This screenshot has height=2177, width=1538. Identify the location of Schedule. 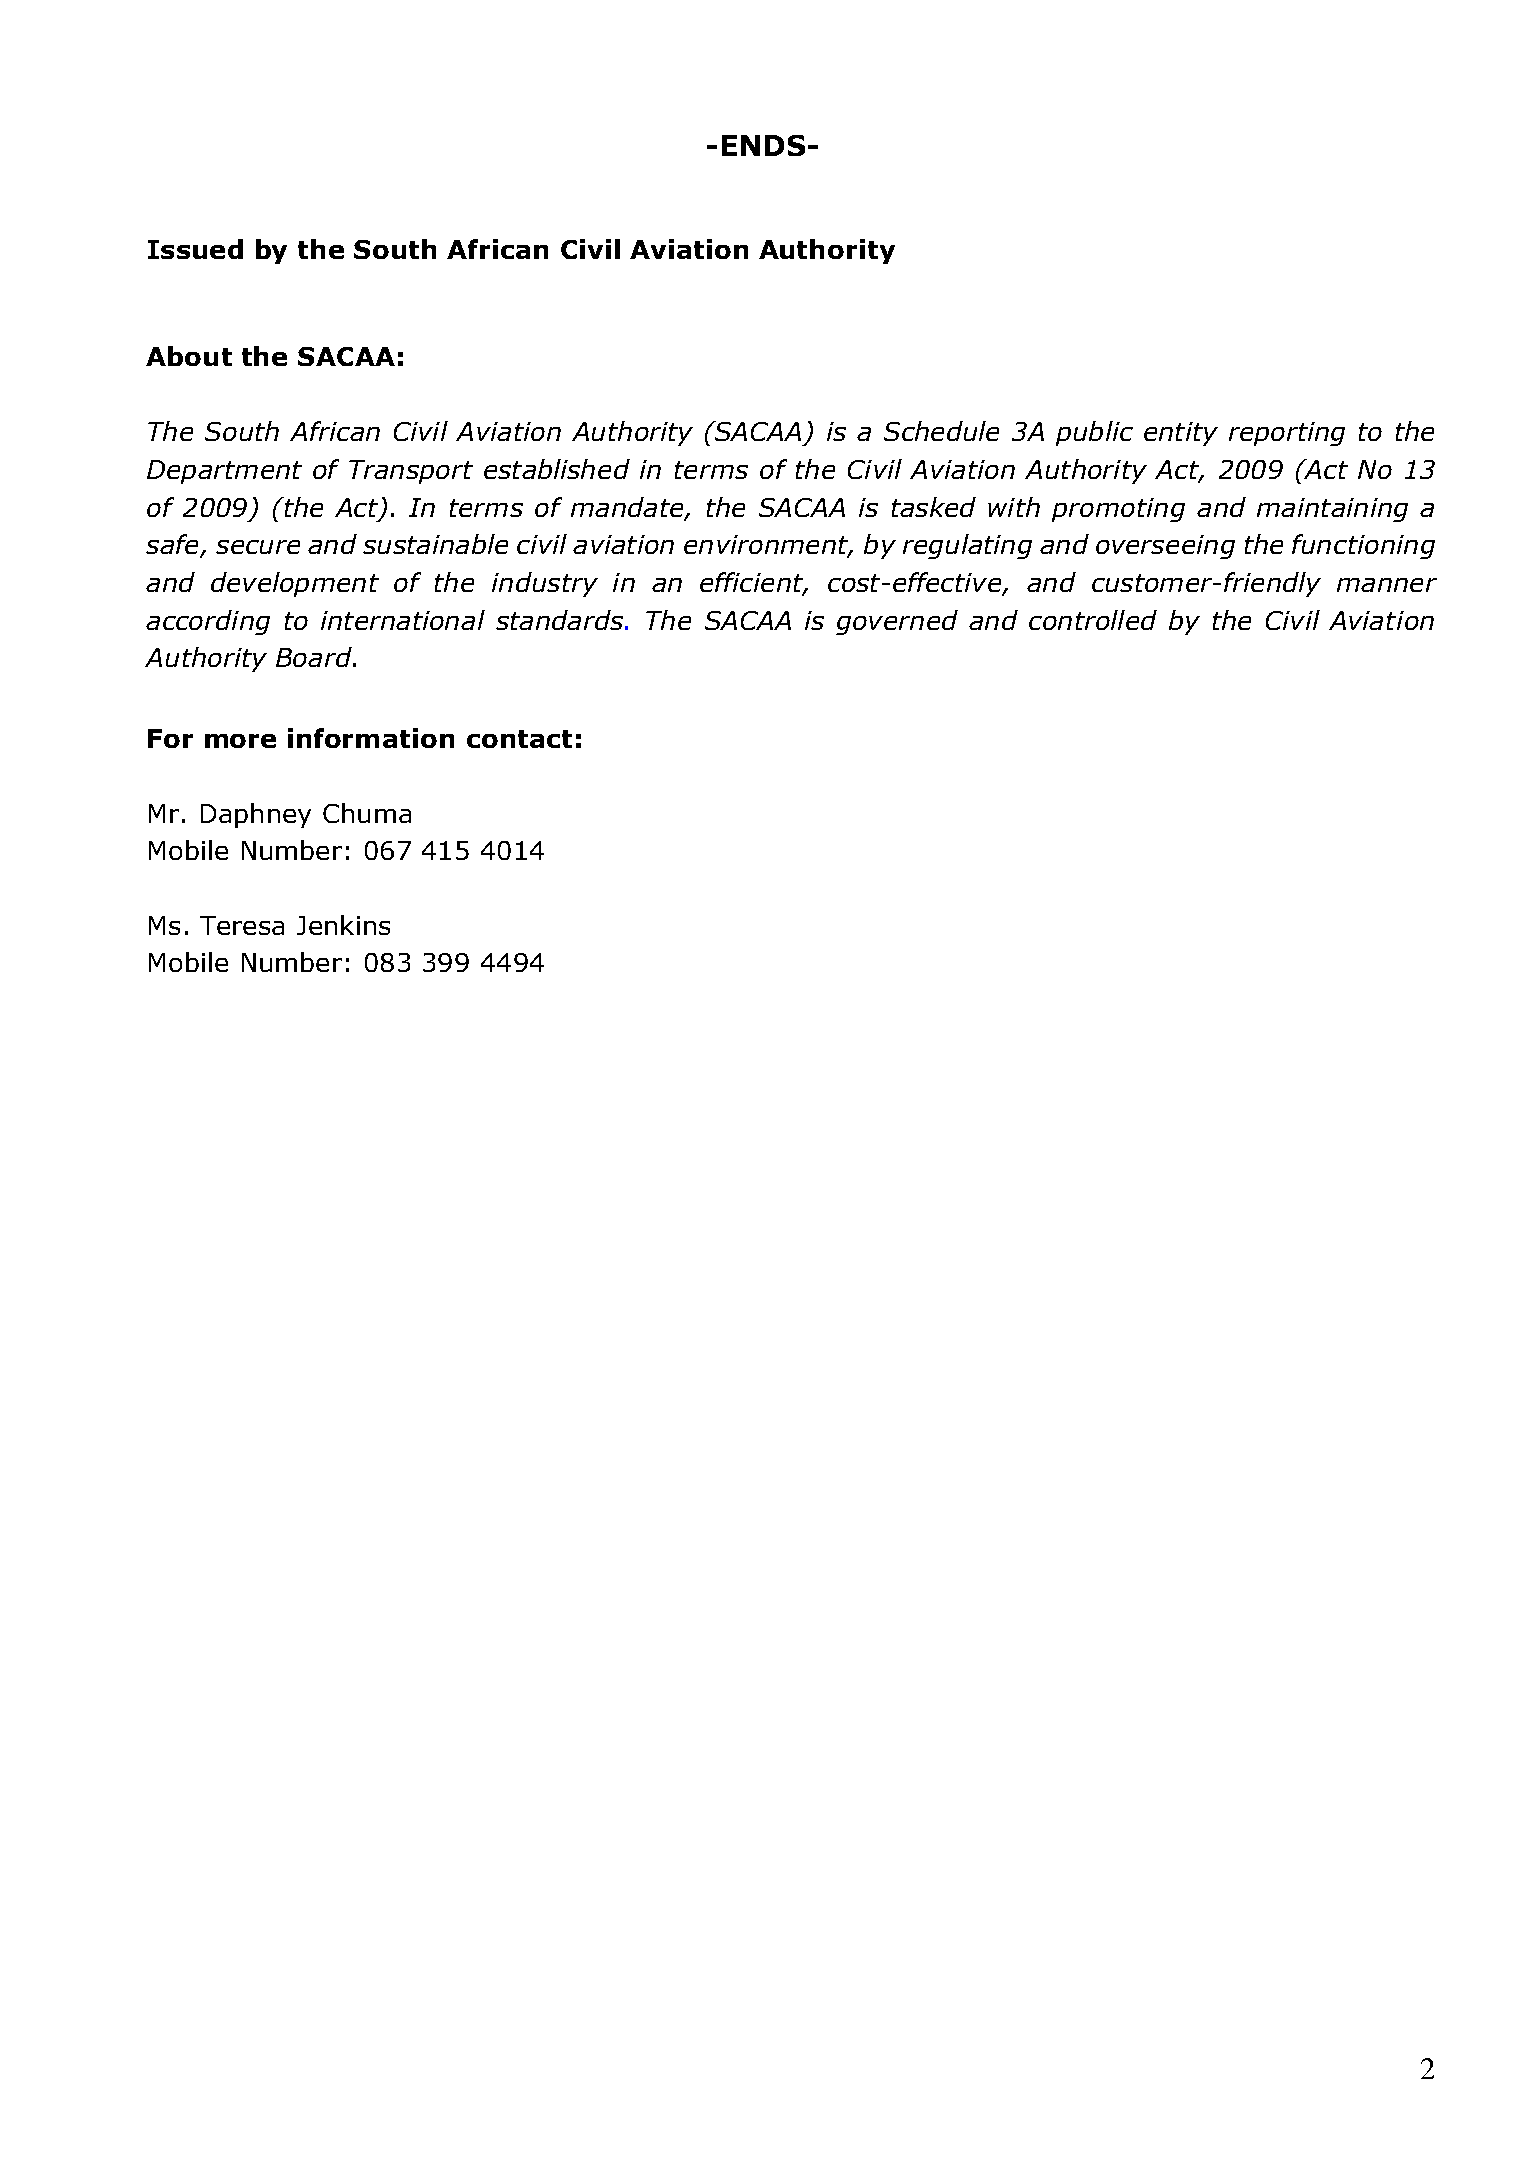
(941, 431).
